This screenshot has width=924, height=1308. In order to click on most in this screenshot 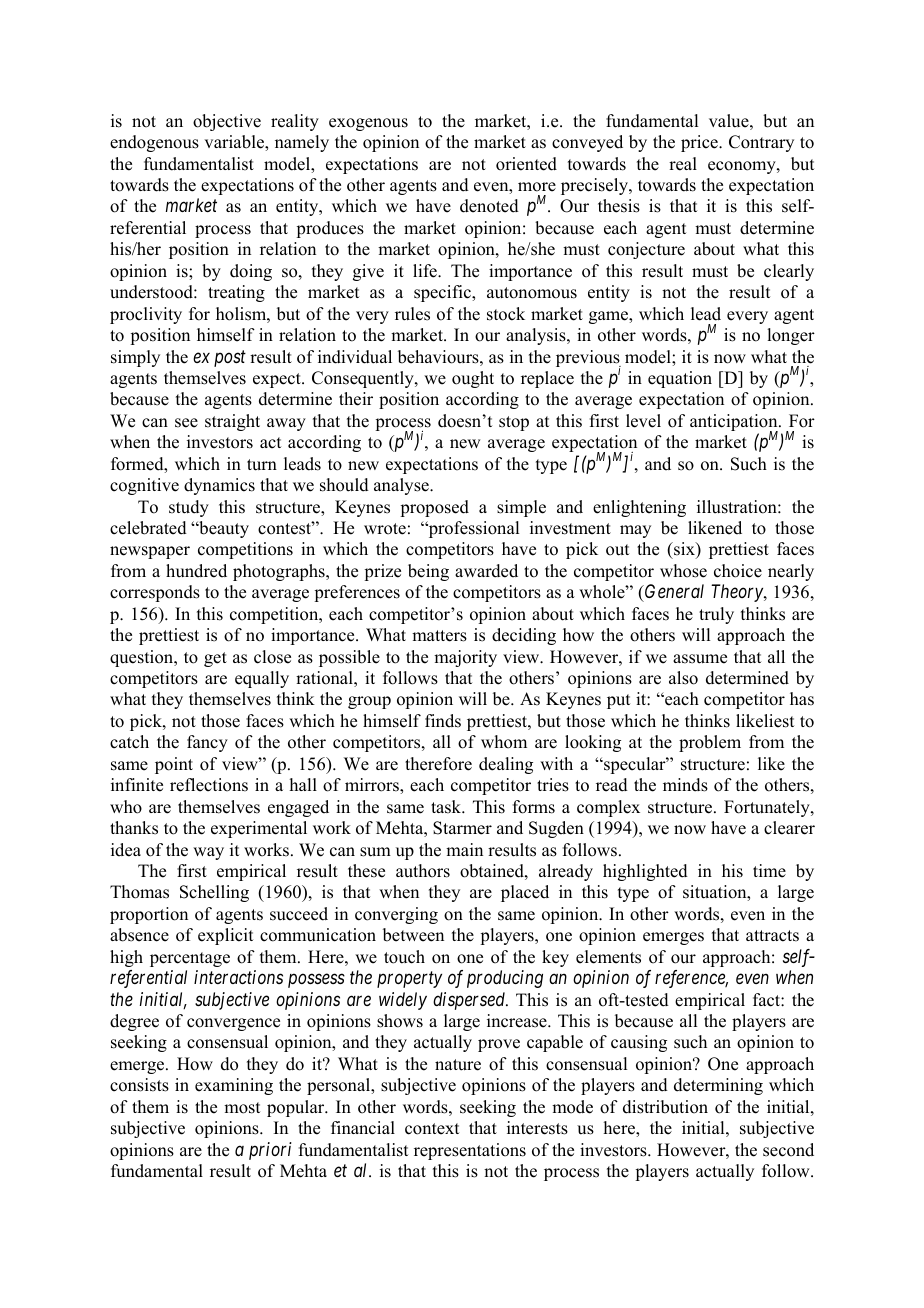, I will do `click(242, 1108)`.
